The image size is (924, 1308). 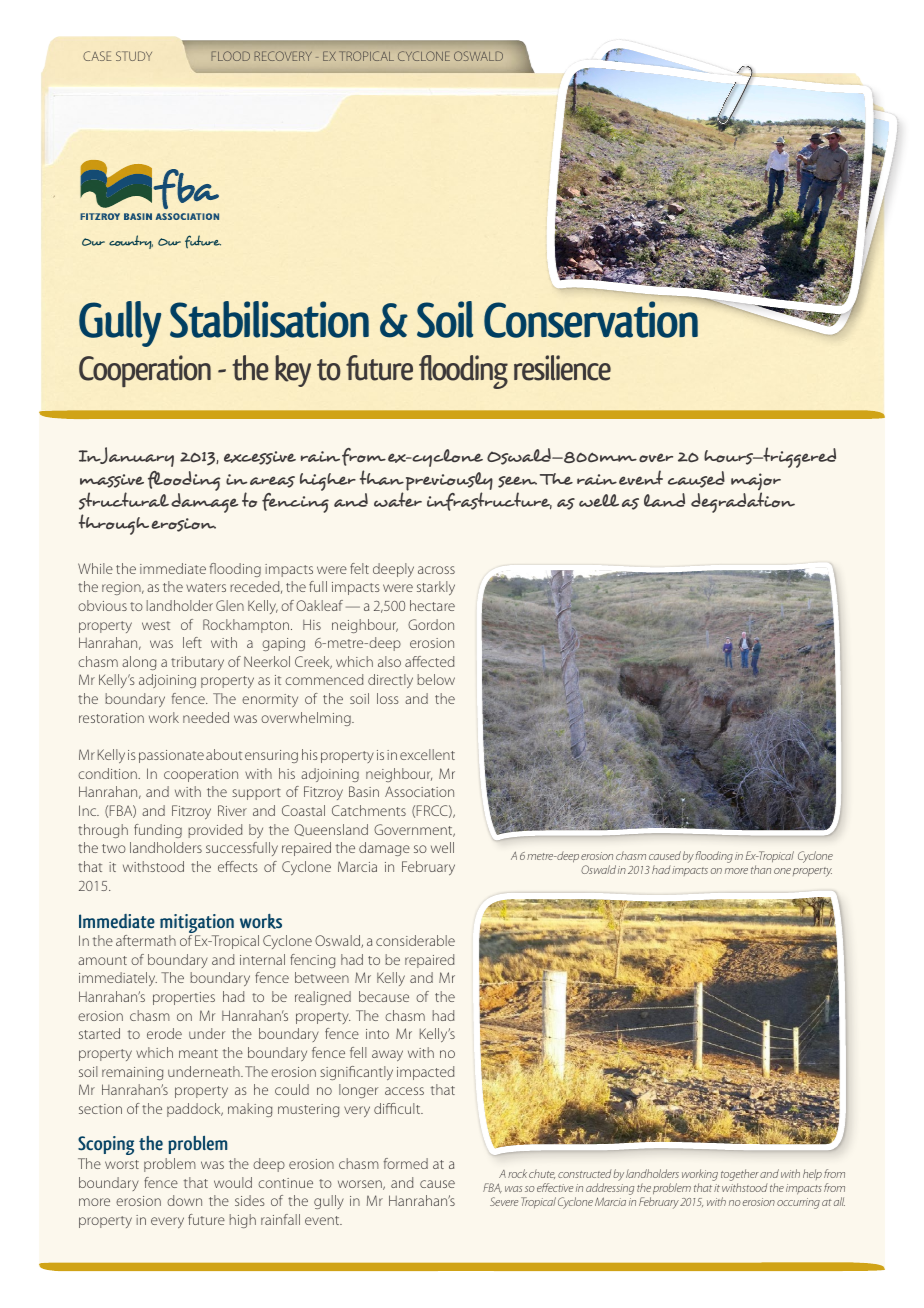 What do you see at coordinates (406, 1163) in the screenshot?
I see `formed` at bounding box center [406, 1163].
